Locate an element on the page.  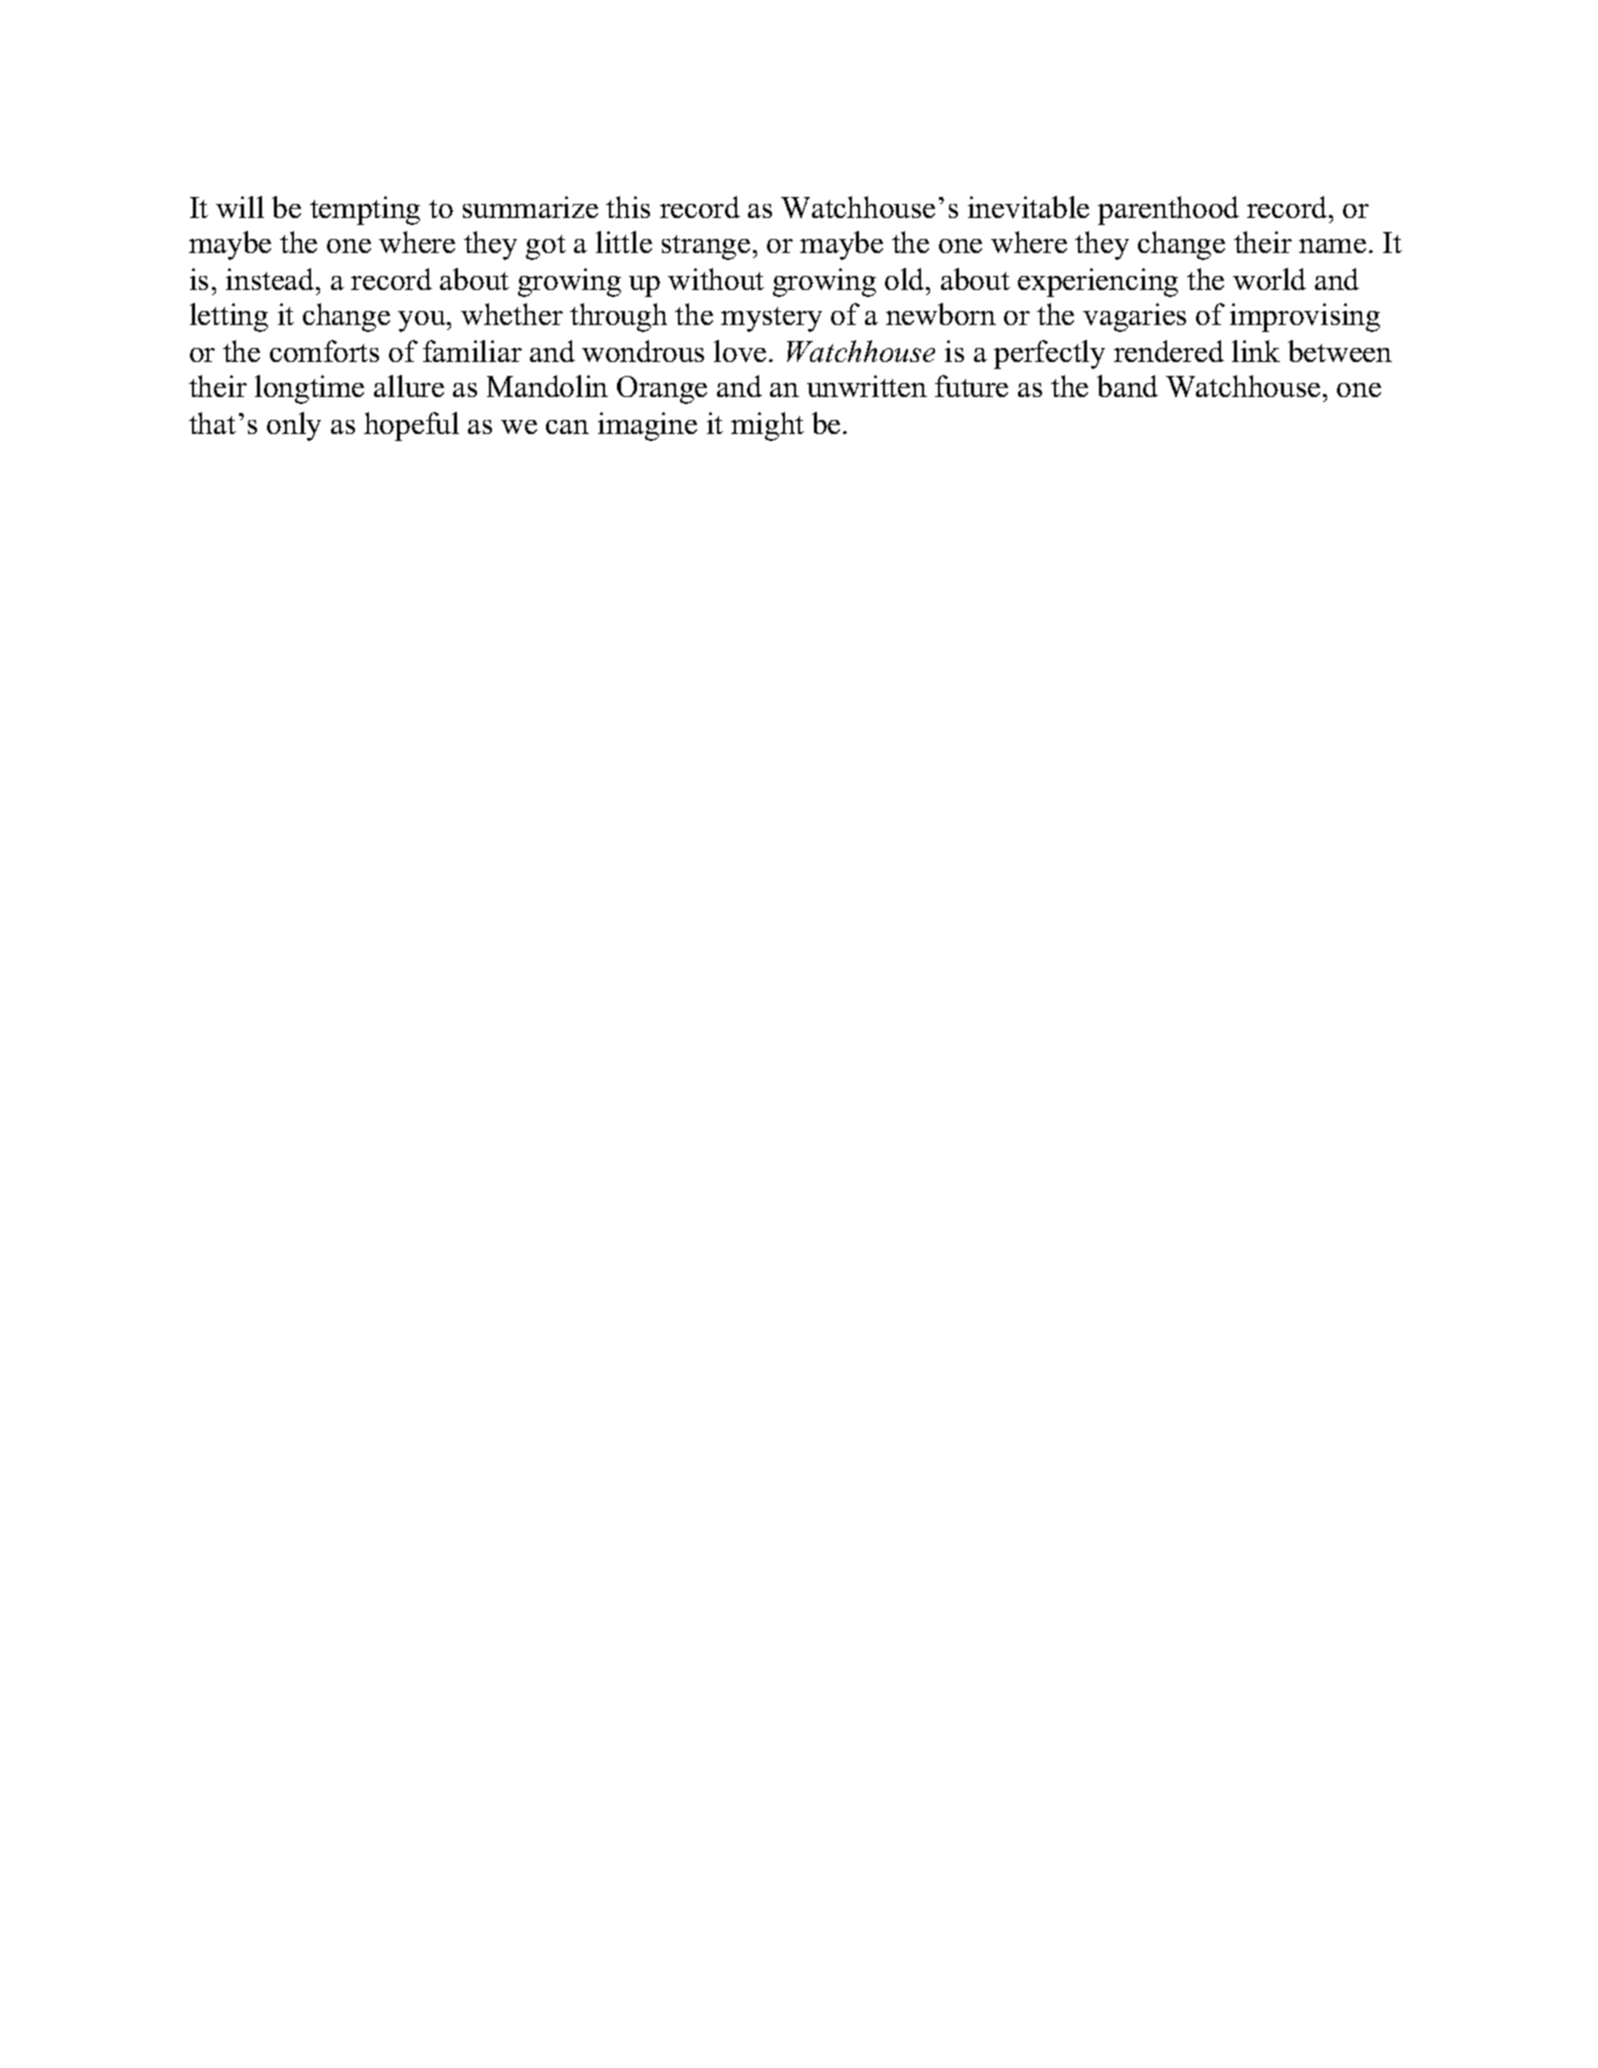
hopeful is located at coordinates (411, 426).
